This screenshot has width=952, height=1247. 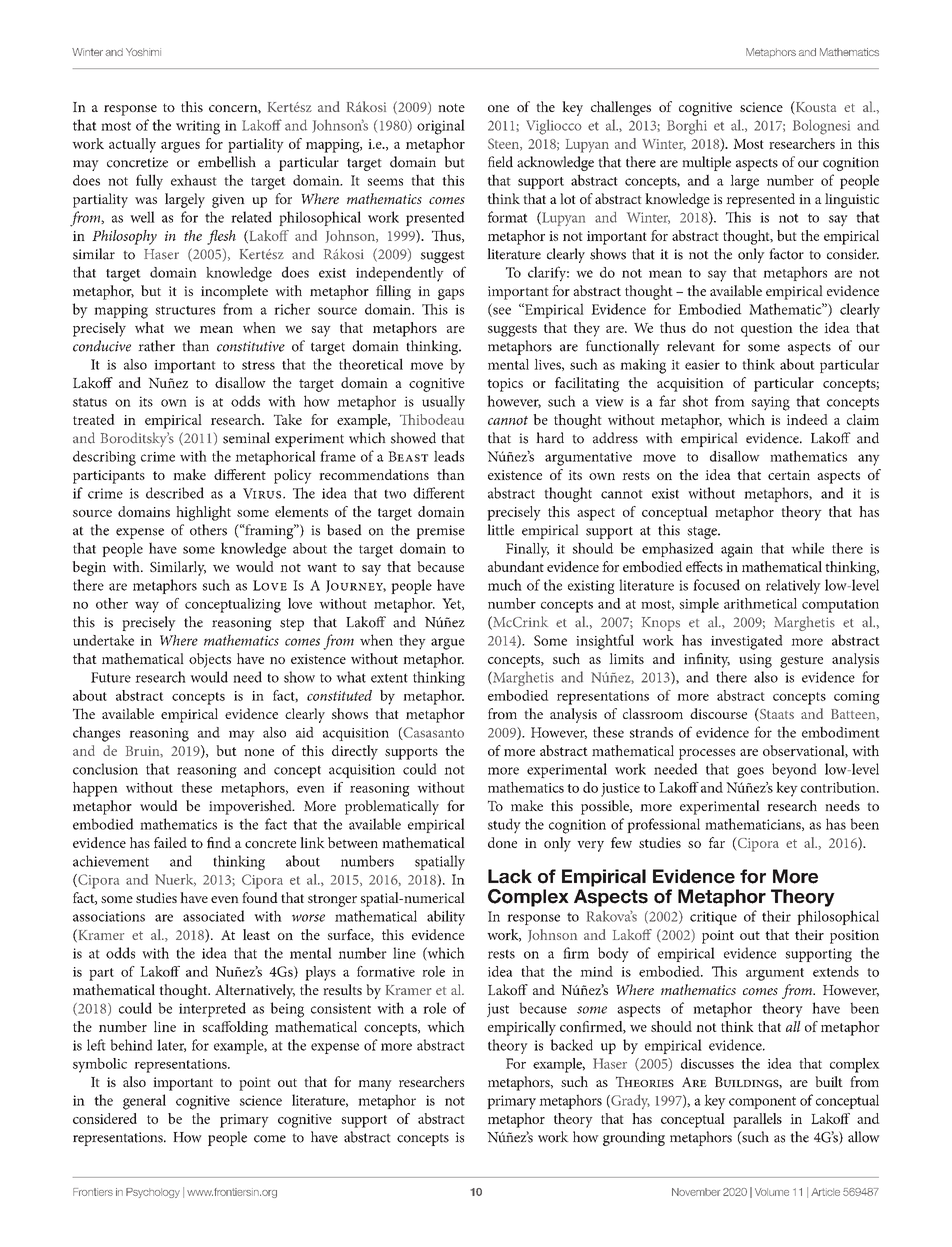 I want to click on Volume, so click(x=772, y=1192).
